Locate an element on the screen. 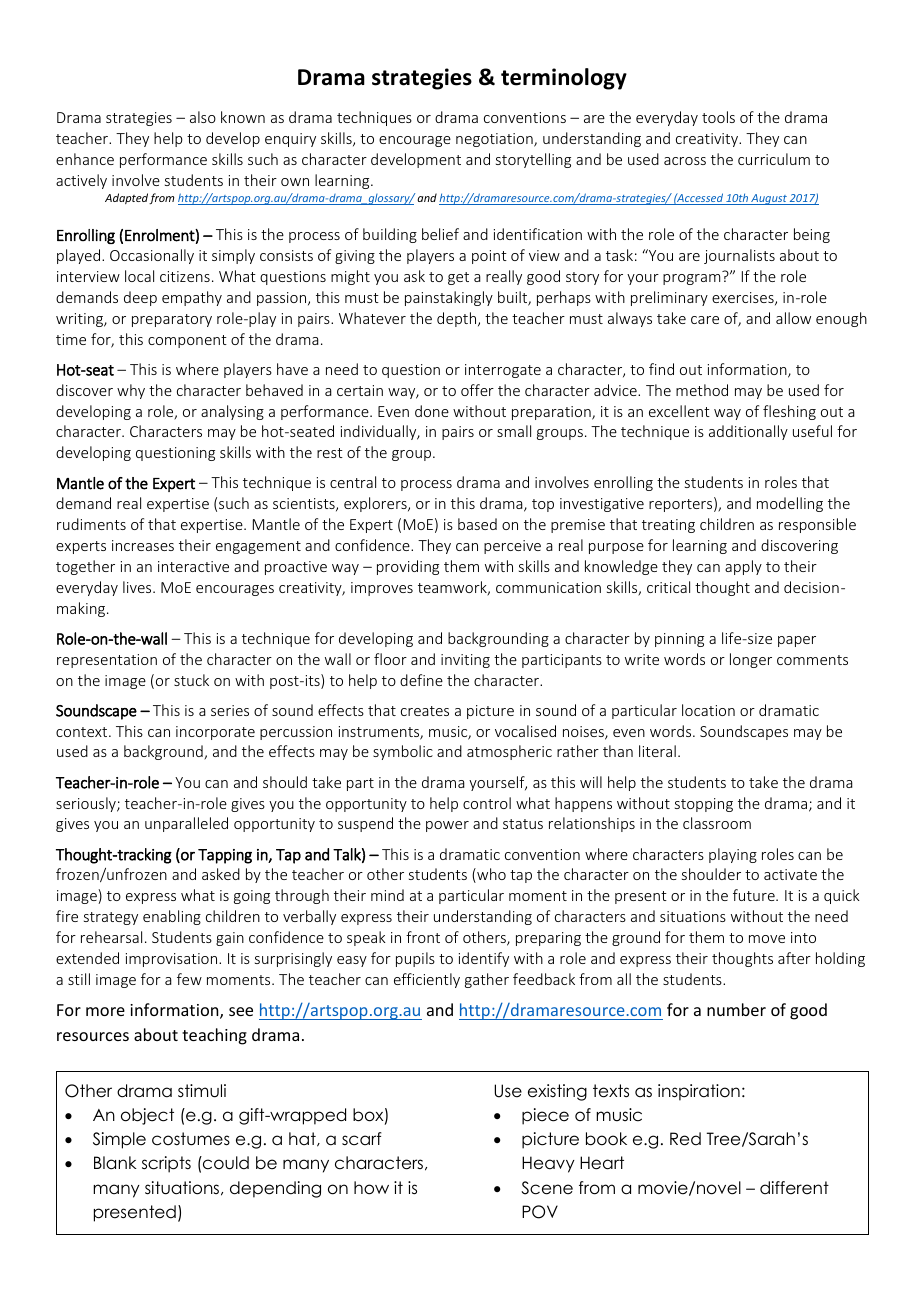 The width and height of the screenshot is (924, 1308). inviting is located at coordinates (465, 661).
